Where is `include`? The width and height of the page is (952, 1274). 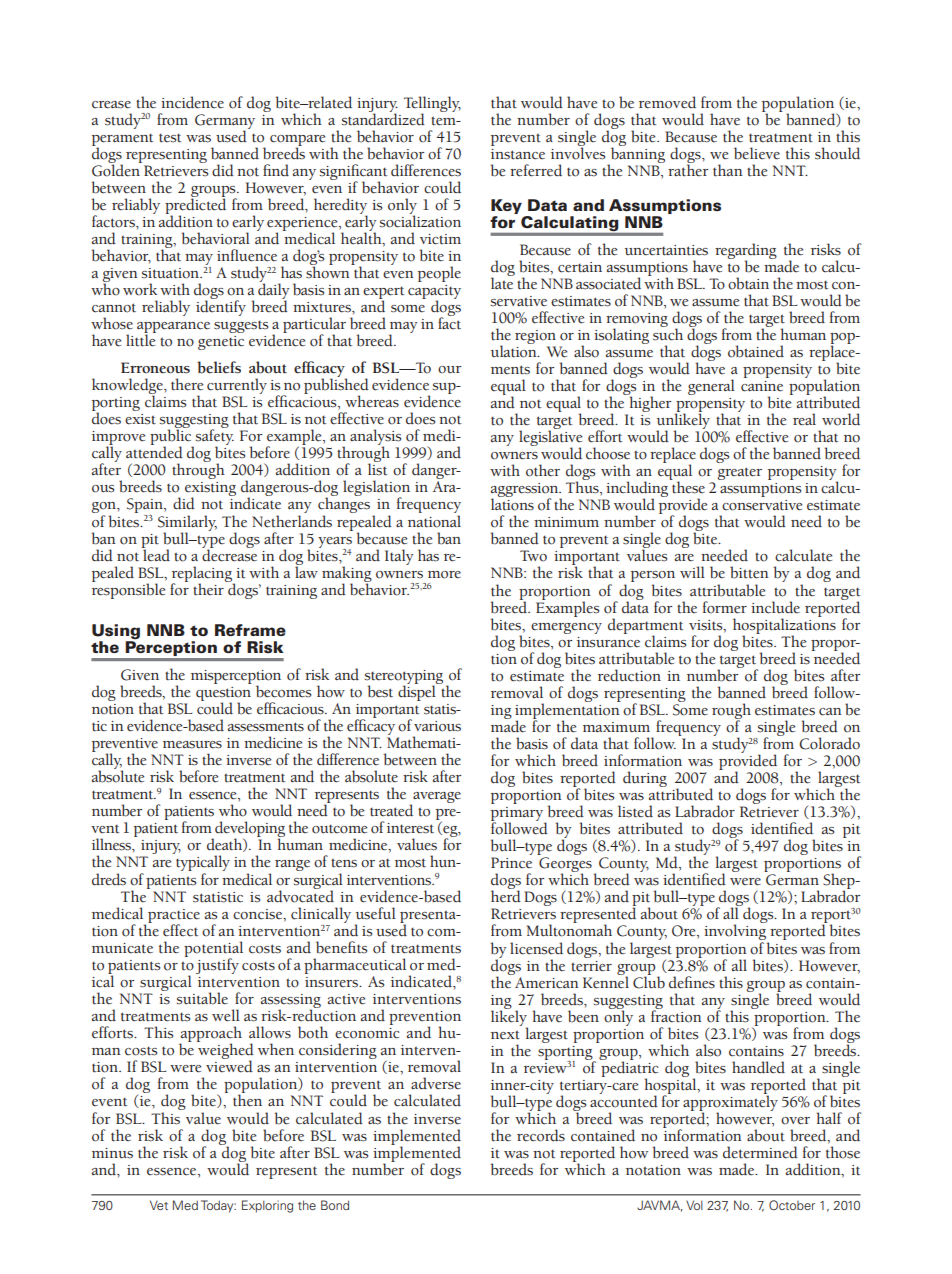 include is located at coordinates (775, 607).
